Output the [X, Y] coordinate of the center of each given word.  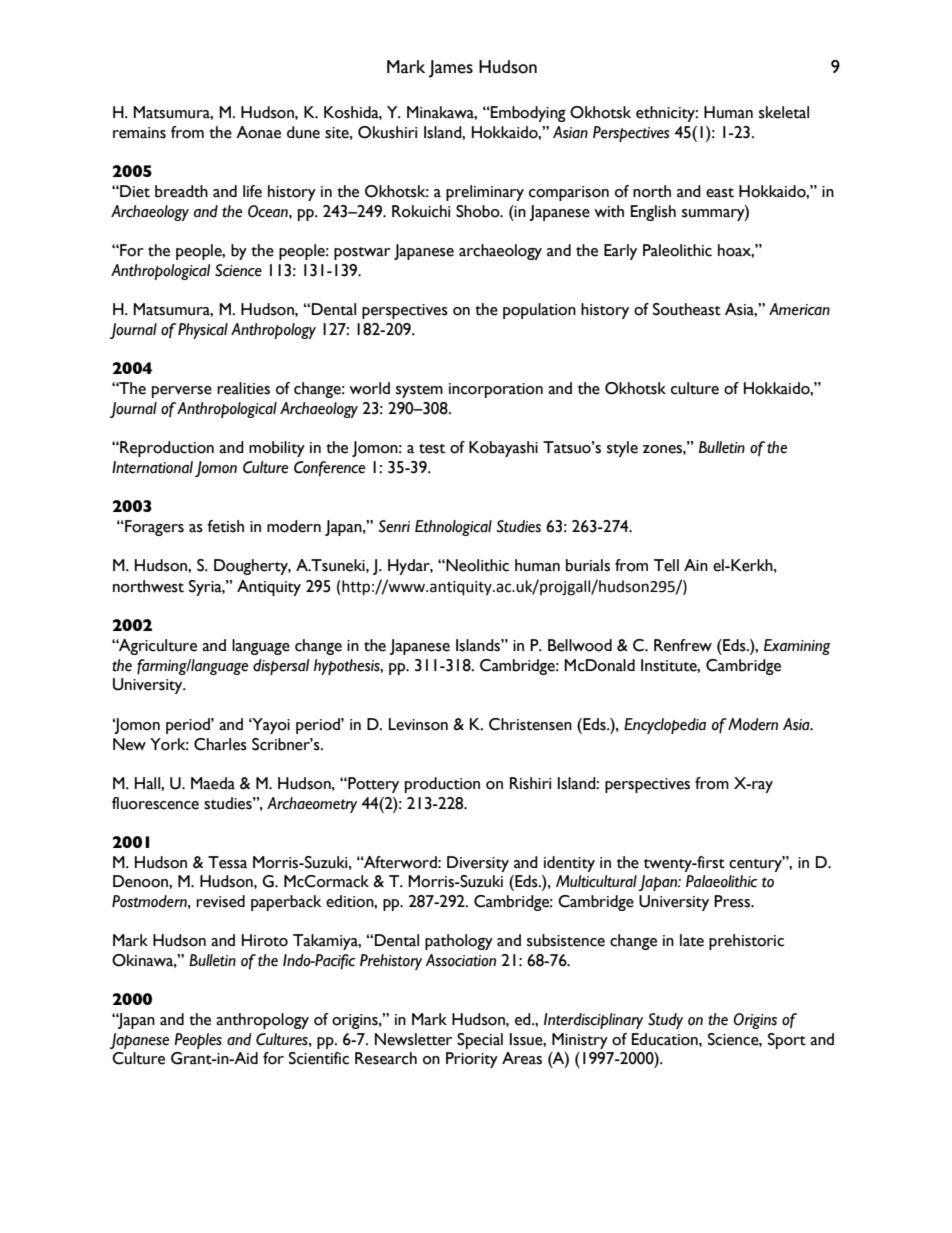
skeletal [784, 112]
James [451, 69]
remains [139, 133]
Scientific [319, 1058]
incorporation [496, 390]
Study [665, 1021]
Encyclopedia [665, 726]
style [622, 449]
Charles [220, 744]
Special [480, 1041]
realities [243, 388]
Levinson [418, 724]
